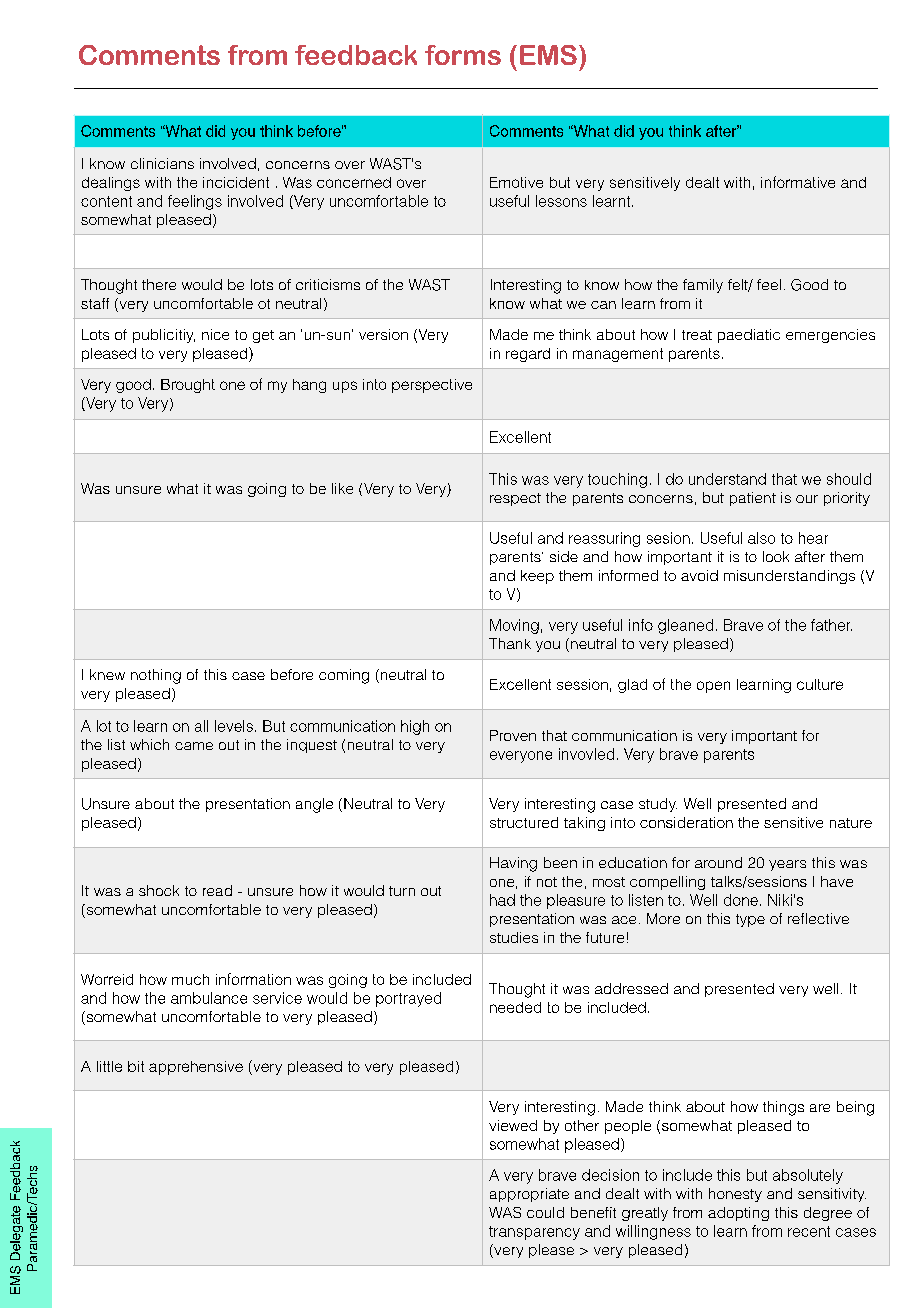 This screenshot has width=924, height=1308. I want to click on father, so click(831, 625).
